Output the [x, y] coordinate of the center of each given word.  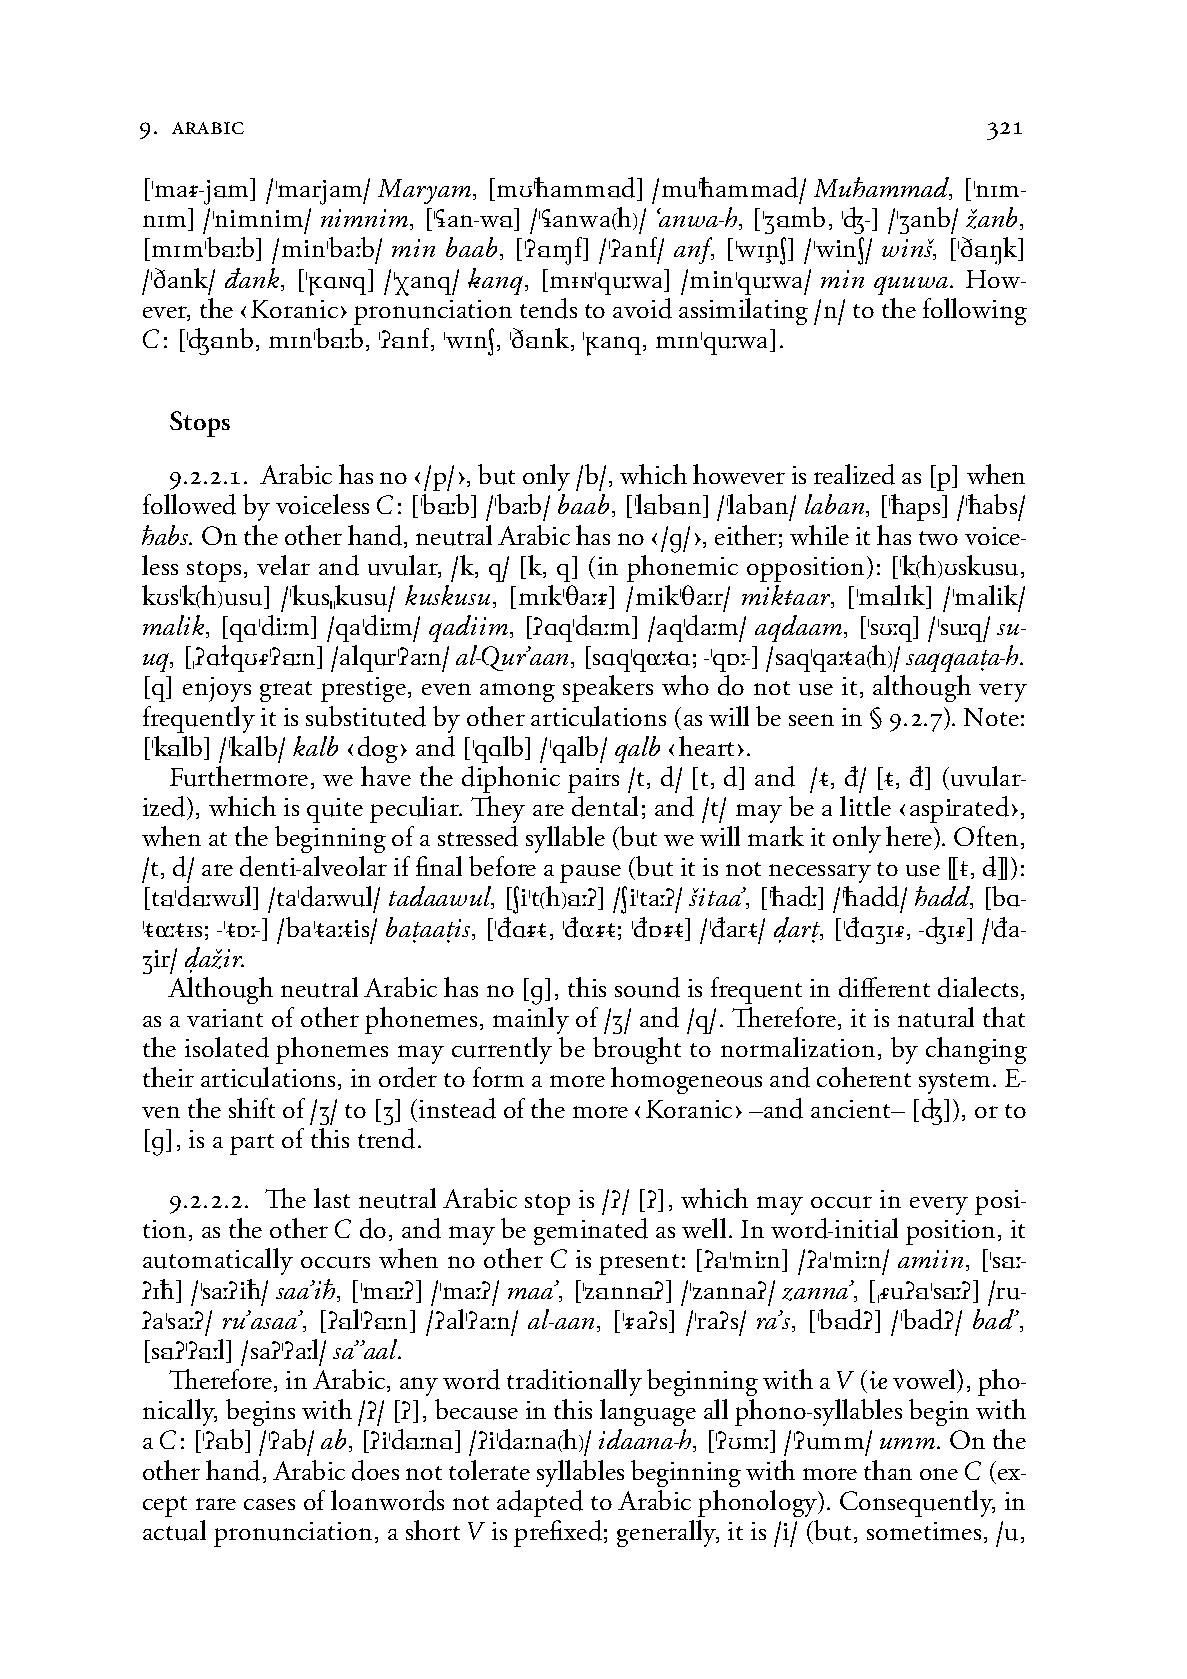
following [975, 311]
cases [269, 1504]
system [954, 1083]
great [286, 691]
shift [252, 1108]
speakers [608, 688]
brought [637, 1052]
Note [991, 717]
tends [548, 308]
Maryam [426, 191]
